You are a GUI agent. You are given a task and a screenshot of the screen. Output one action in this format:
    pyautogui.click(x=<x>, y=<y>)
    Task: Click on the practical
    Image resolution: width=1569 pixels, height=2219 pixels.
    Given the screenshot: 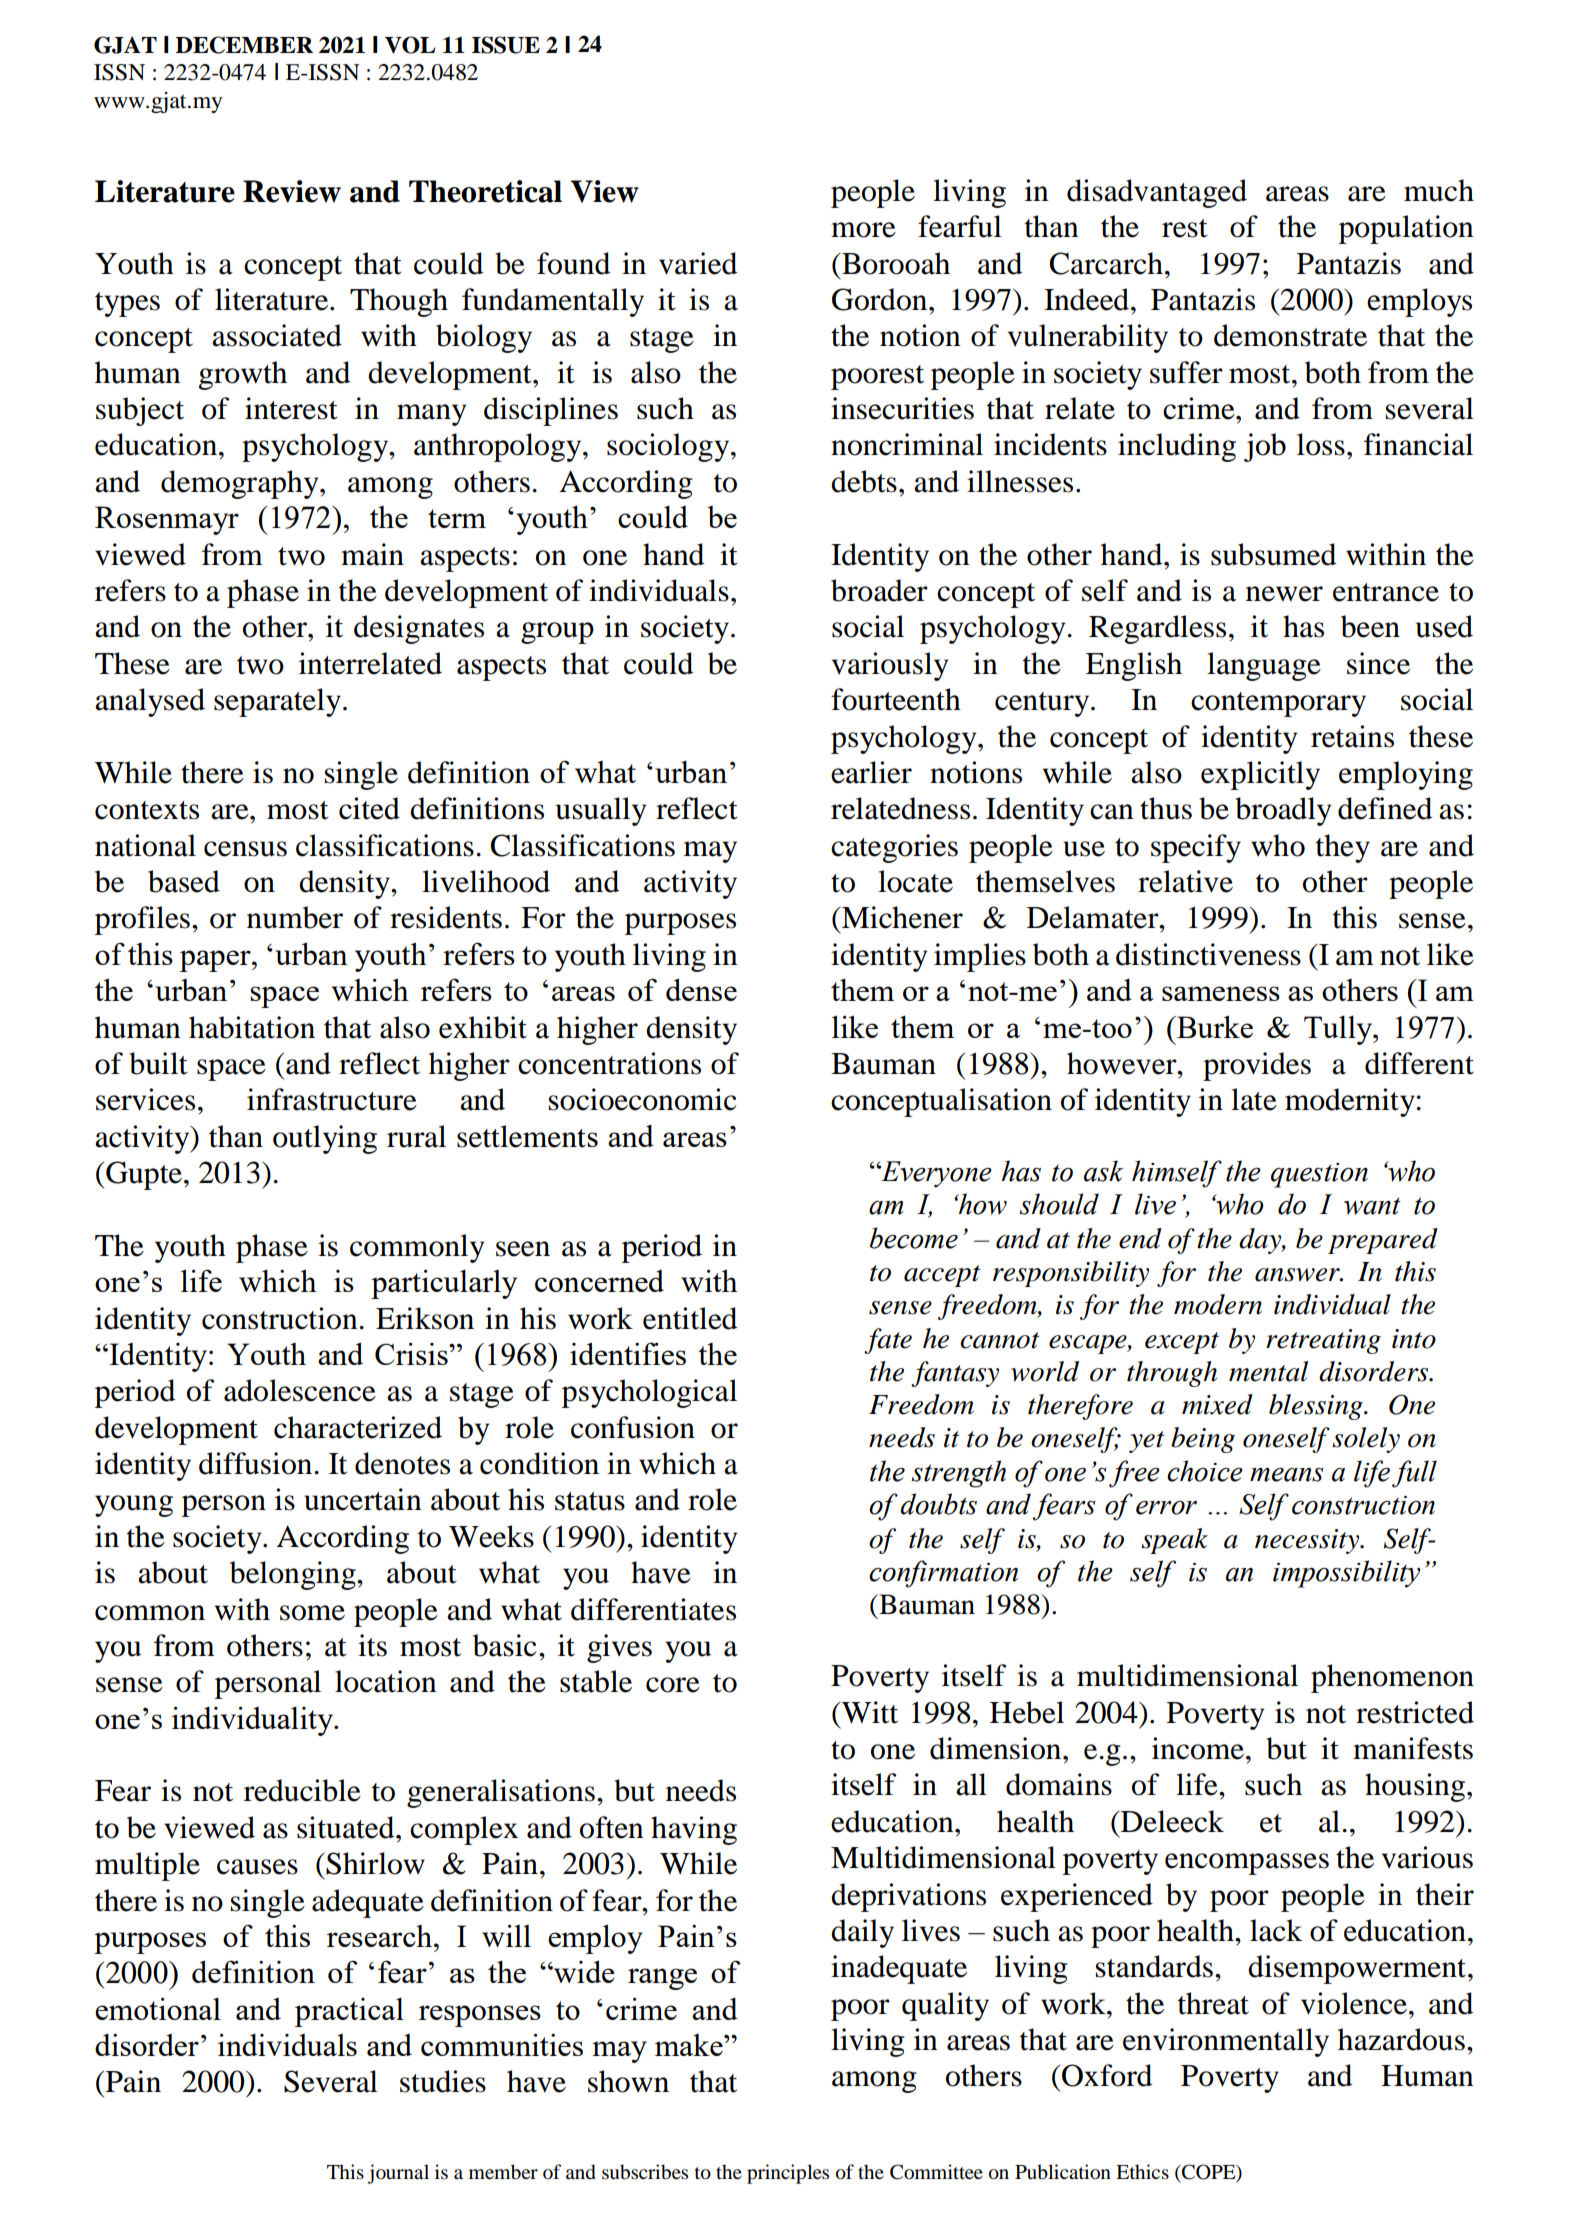 What is the action you would take?
    pyautogui.click(x=349, y=2012)
